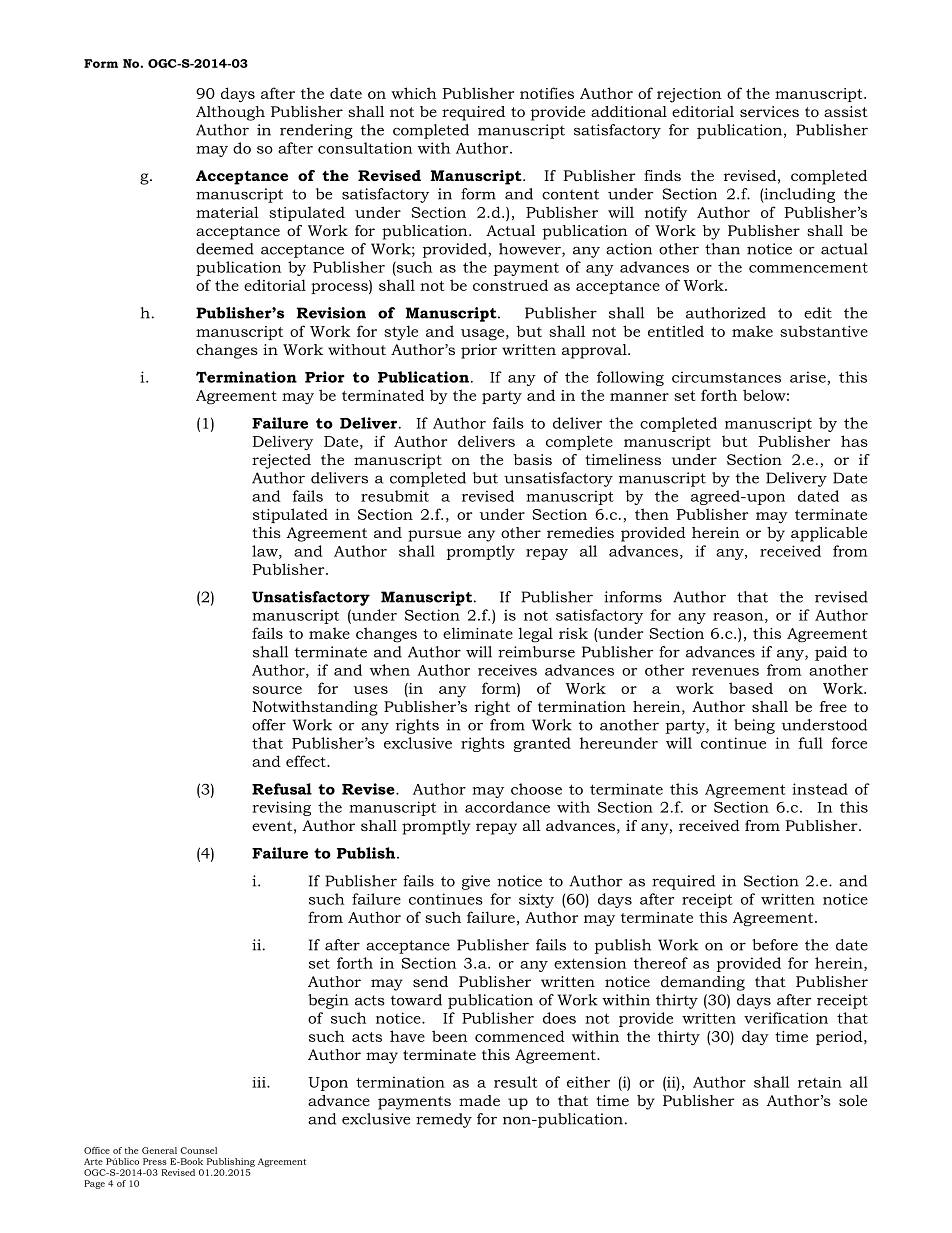 This document has width=952, height=1233. I want to click on source, so click(277, 690).
